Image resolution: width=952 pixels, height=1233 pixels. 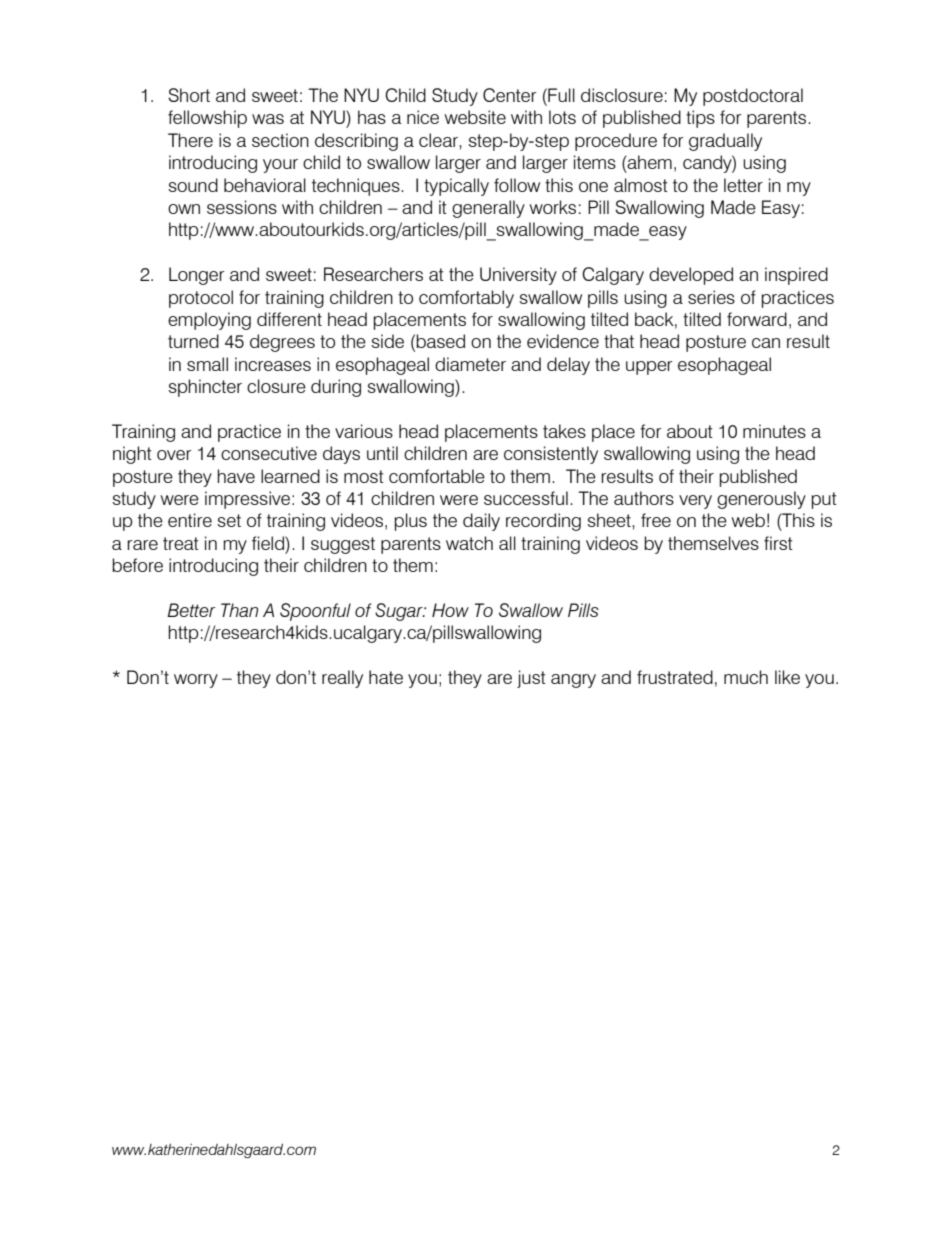 What do you see at coordinates (196, 681) in the document?
I see `worry` at bounding box center [196, 681].
